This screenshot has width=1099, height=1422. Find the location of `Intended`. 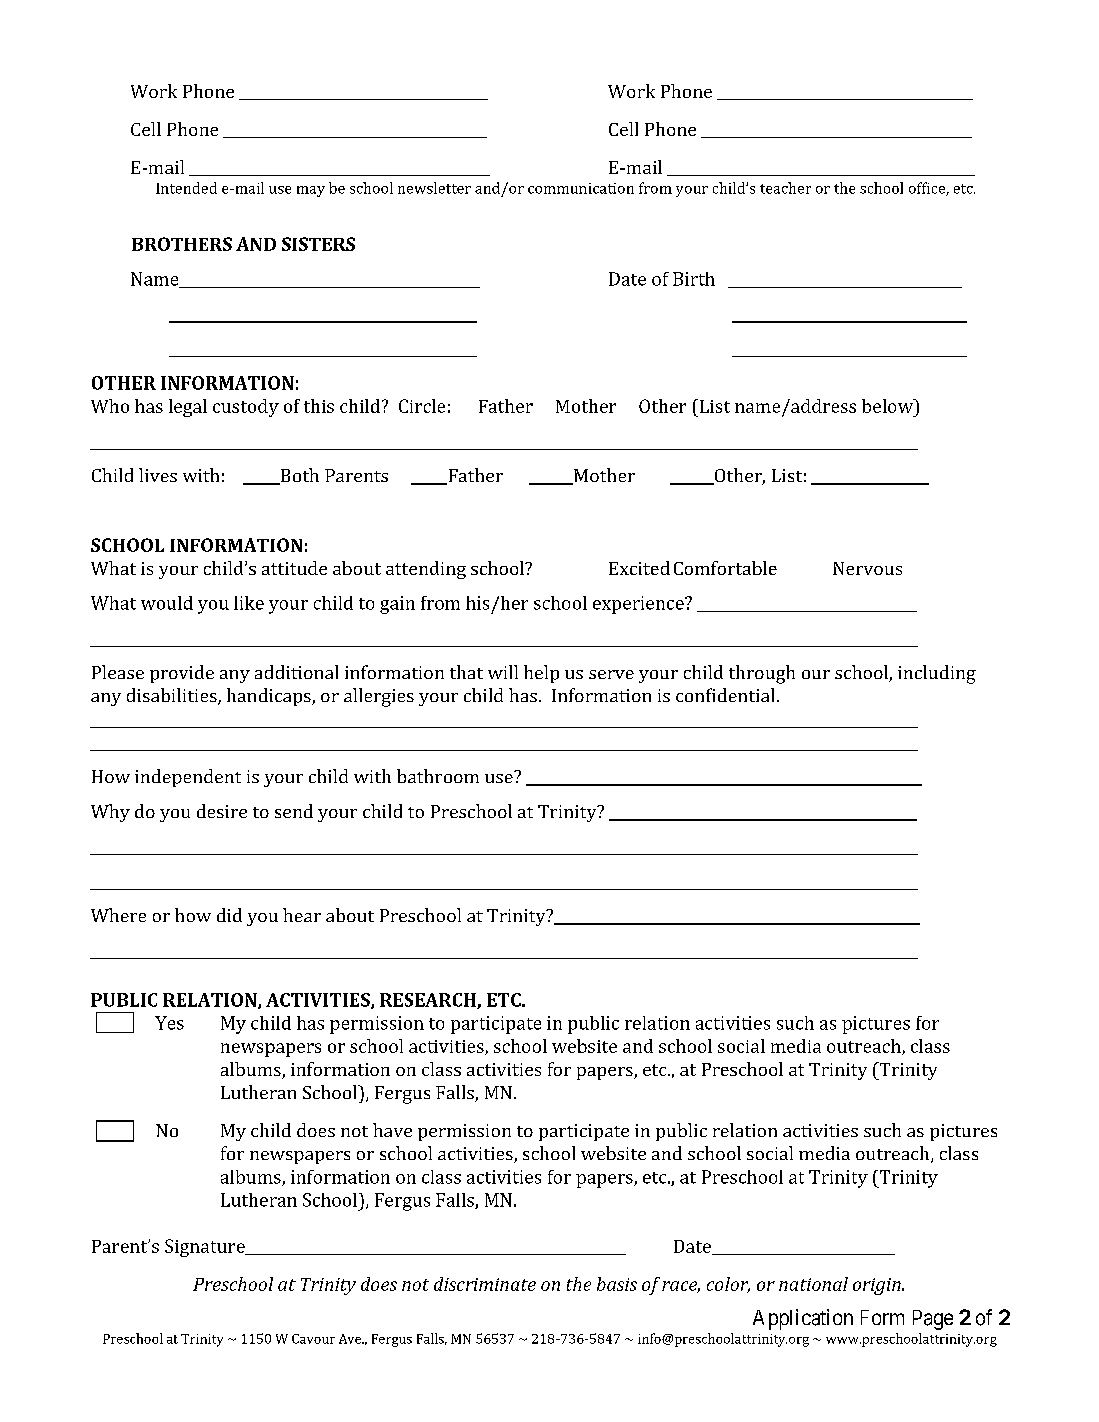

Intended is located at coordinates (186, 188).
